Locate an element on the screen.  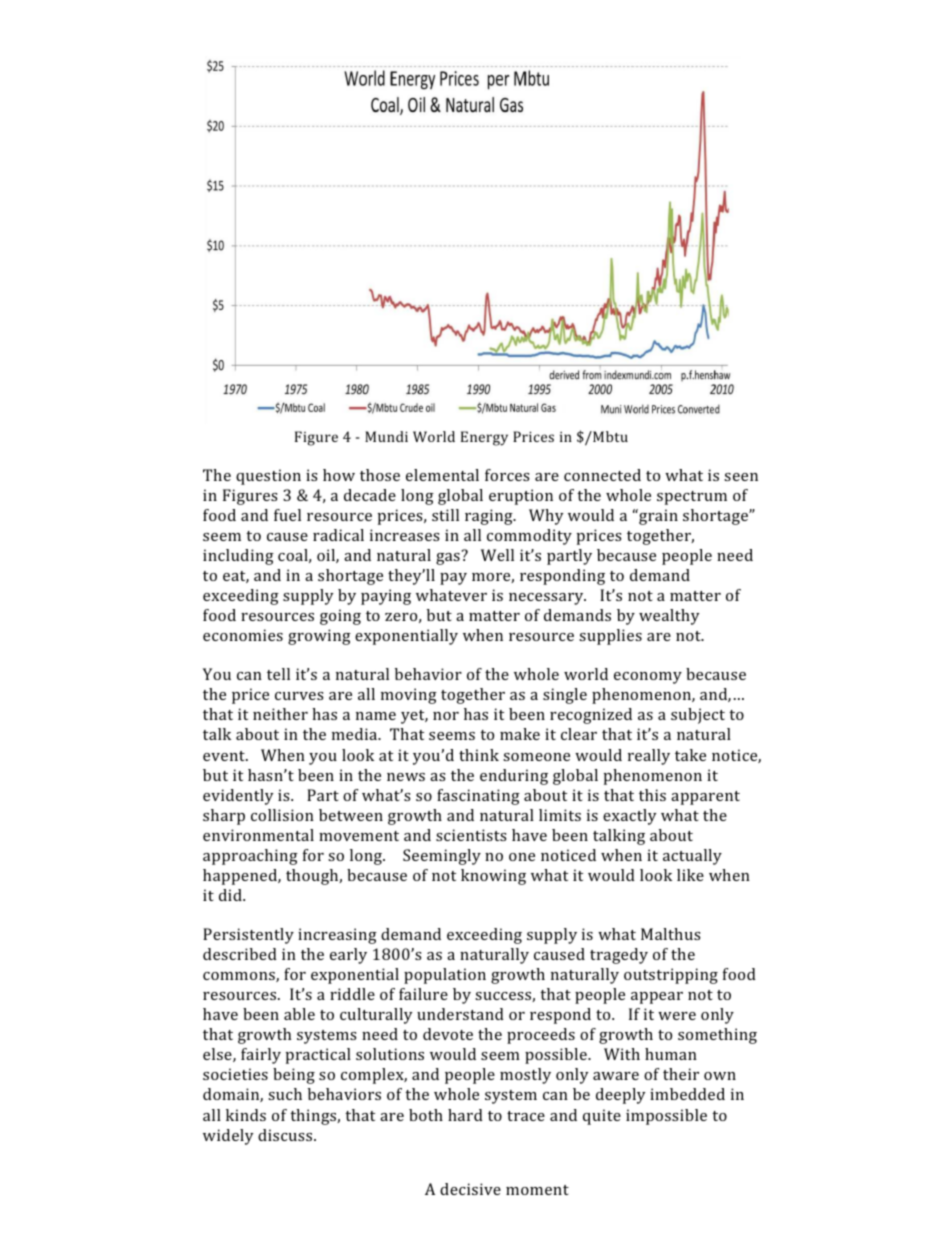
collision is located at coordinates (282, 815).
